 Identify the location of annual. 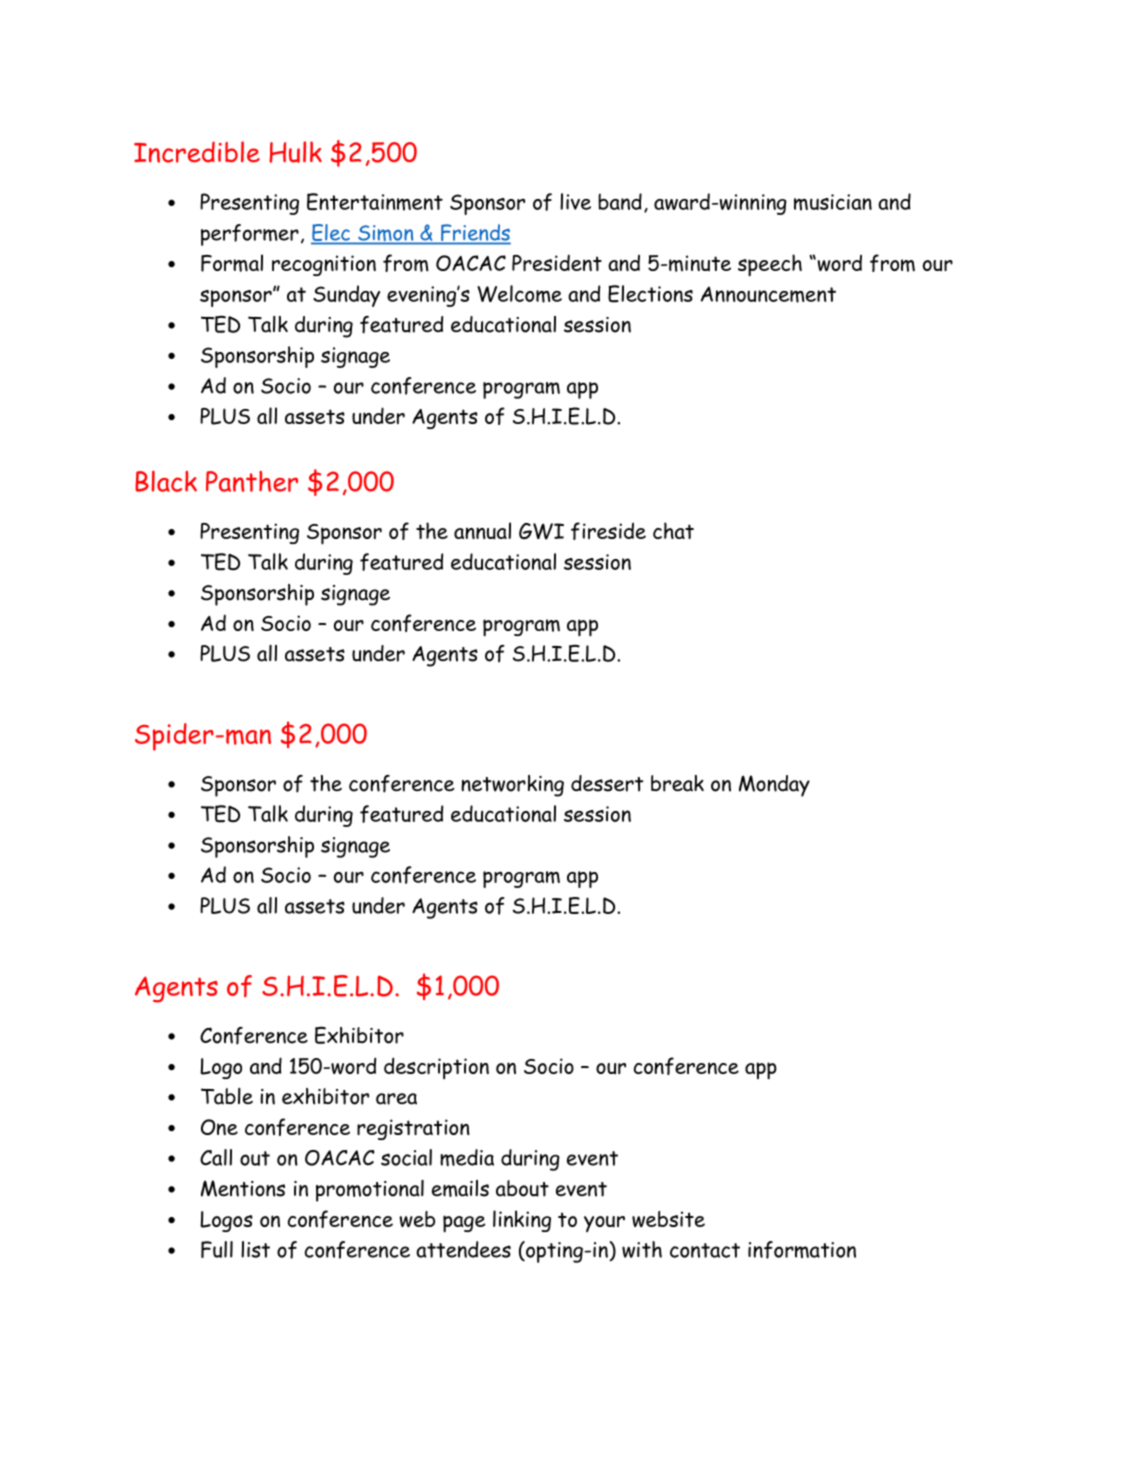
(482, 531).
